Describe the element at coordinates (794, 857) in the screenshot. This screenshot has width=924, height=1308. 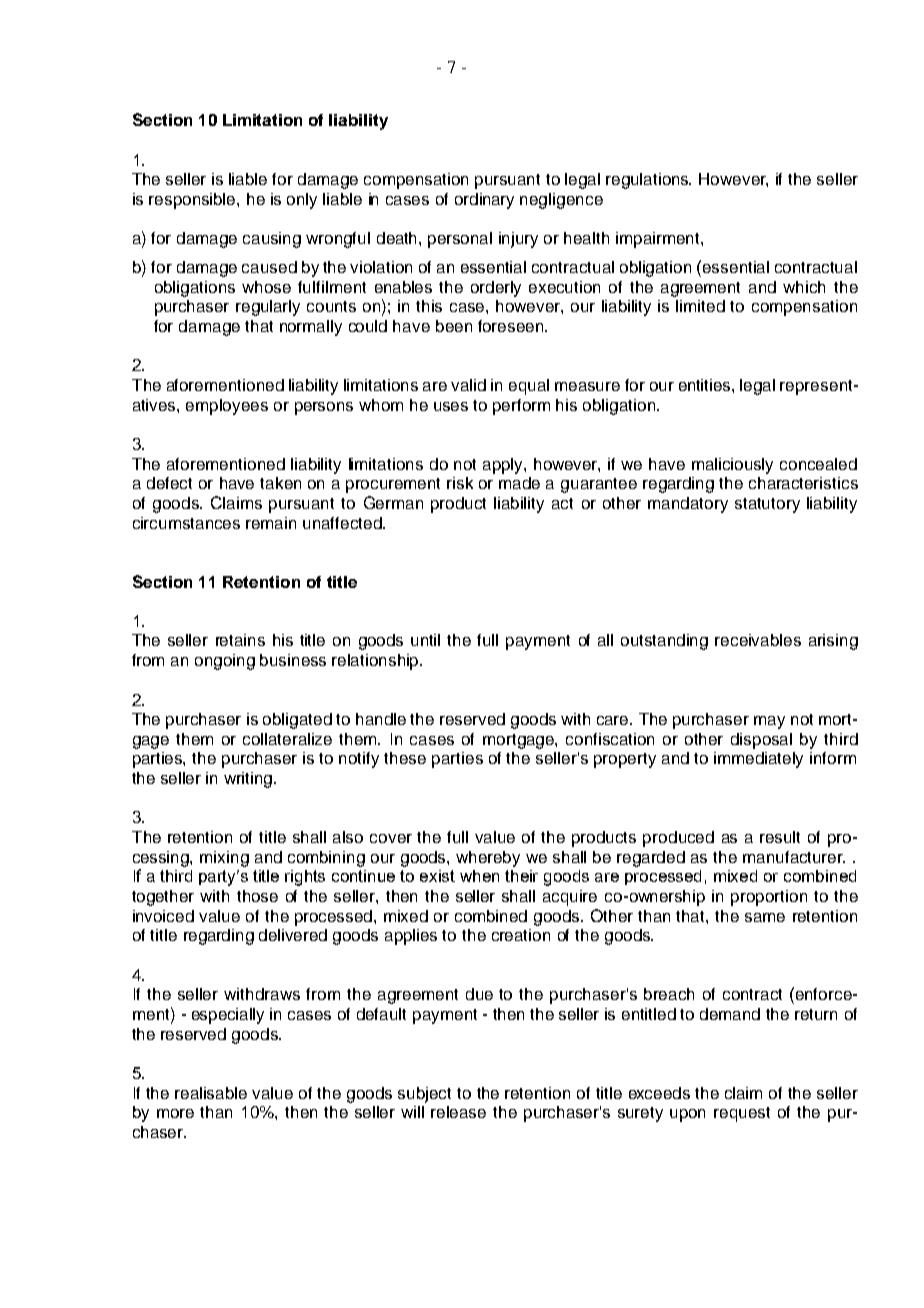
I see `manufacturer` at that location.
